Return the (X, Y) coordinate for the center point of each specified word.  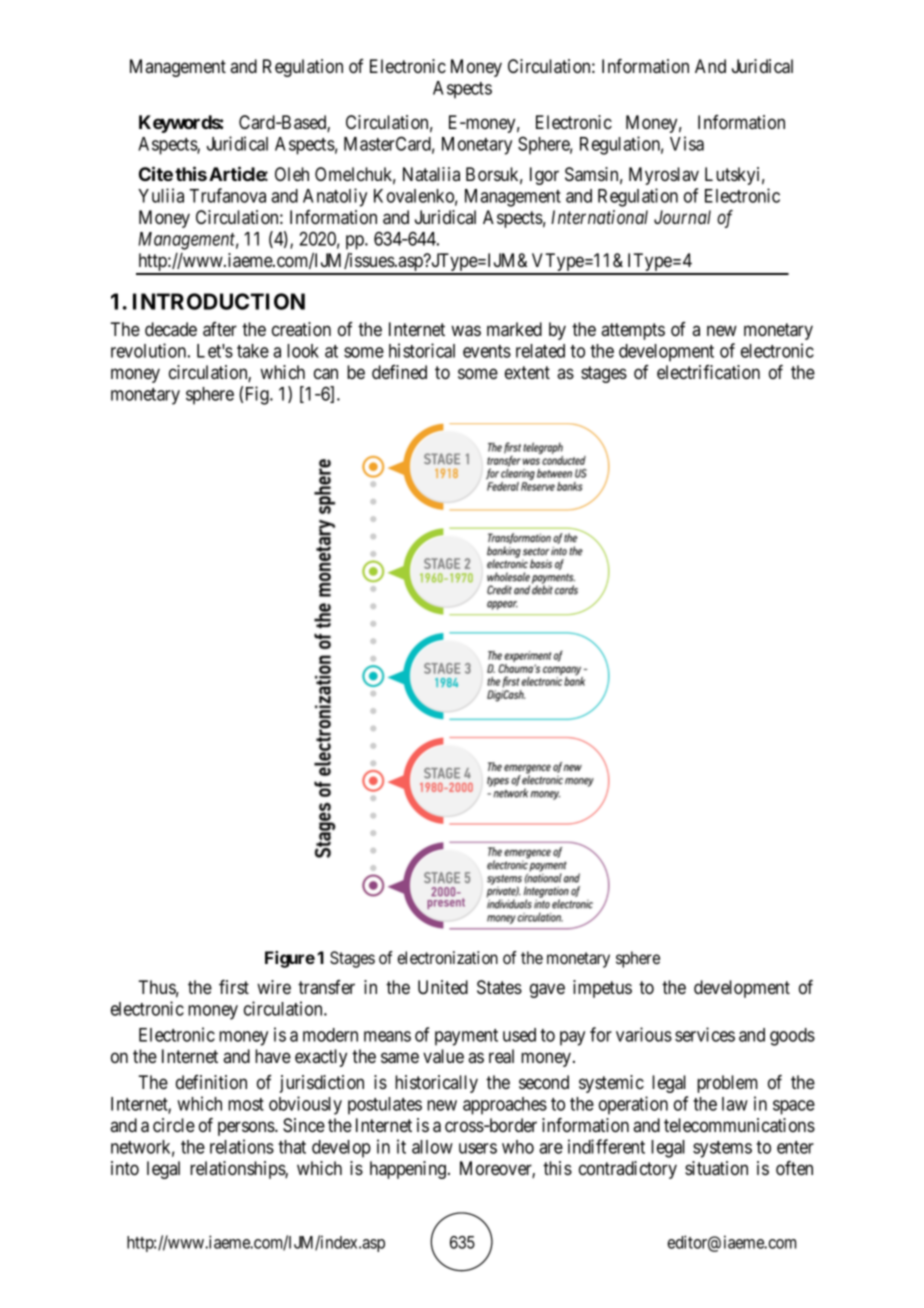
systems (722, 1149)
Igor (544, 176)
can (326, 374)
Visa (687, 143)
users (478, 1148)
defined (399, 372)
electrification (708, 372)
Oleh (292, 174)
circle (174, 1125)
